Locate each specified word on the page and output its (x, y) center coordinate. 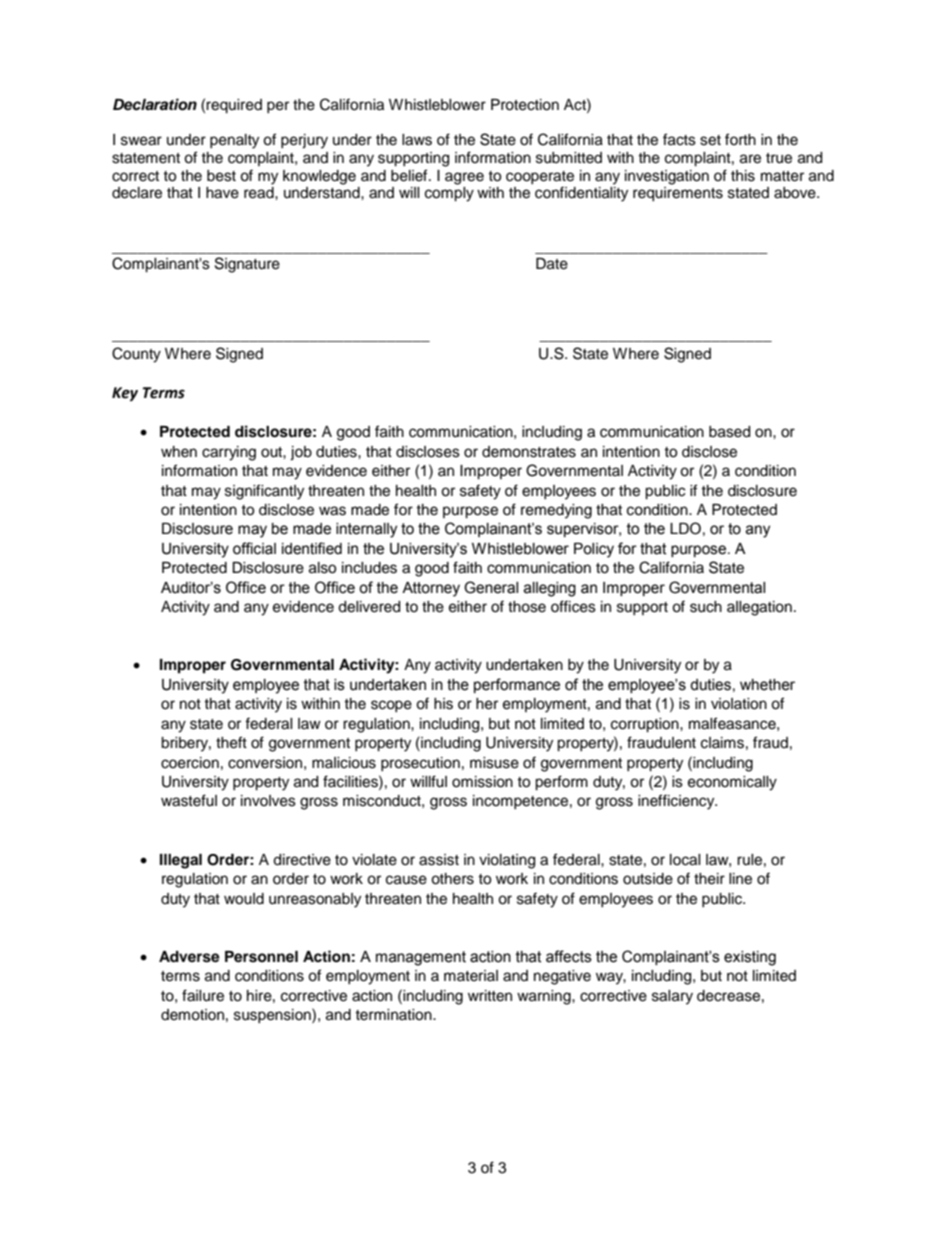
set (710, 140)
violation (739, 704)
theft (231, 742)
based (729, 432)
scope (391, 706)
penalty (234, 141)
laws (417, 140)
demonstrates (529, 452)
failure (203, 995)
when (179, 452)
